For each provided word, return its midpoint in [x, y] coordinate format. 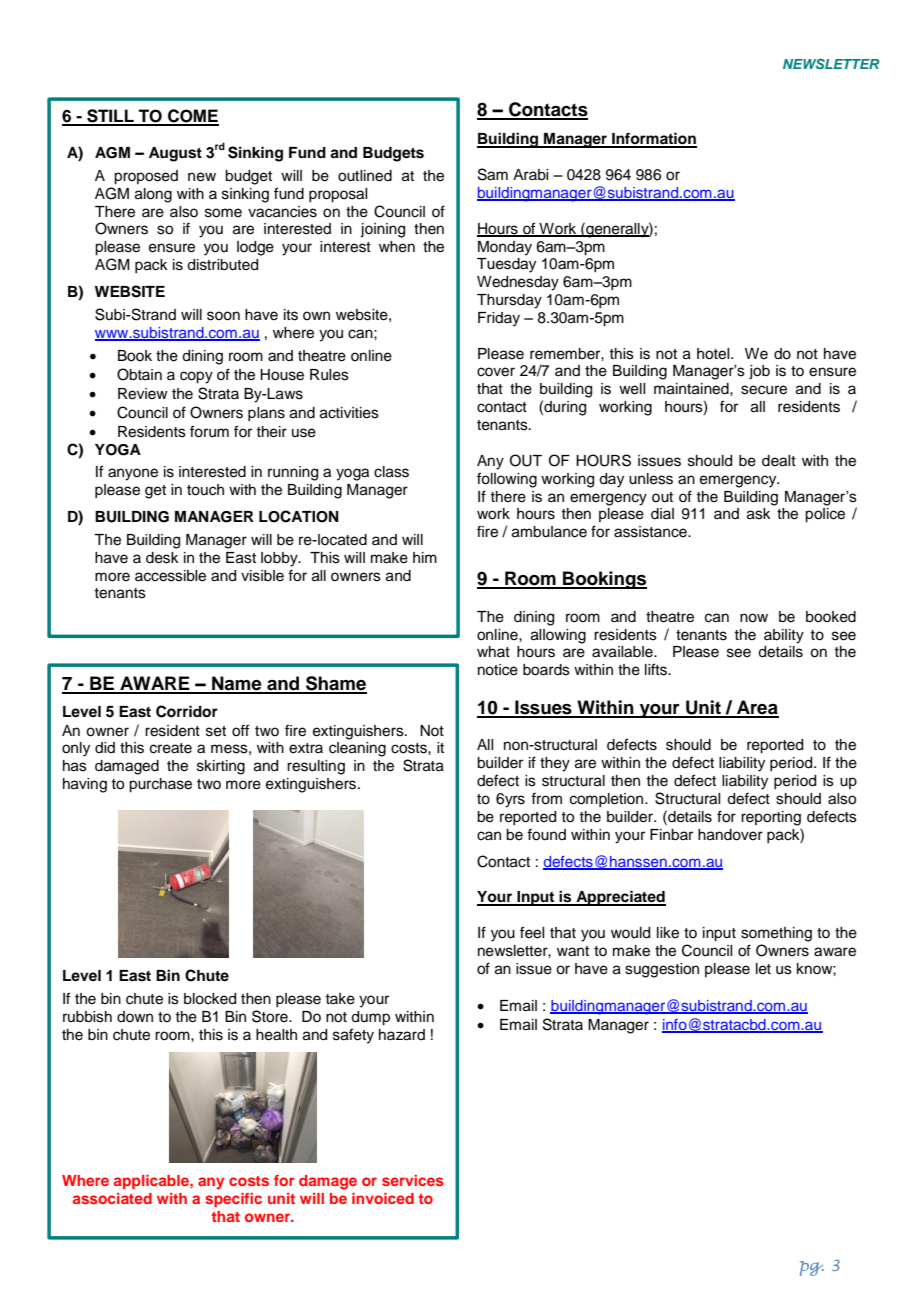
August [175, 154]
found [546, 834]
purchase [160, 785]
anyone [133, 474]
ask [759, 514]
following [507, 480]
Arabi [530, 175]
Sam [493, 174]
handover [730, 835]
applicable [152, 1182]
